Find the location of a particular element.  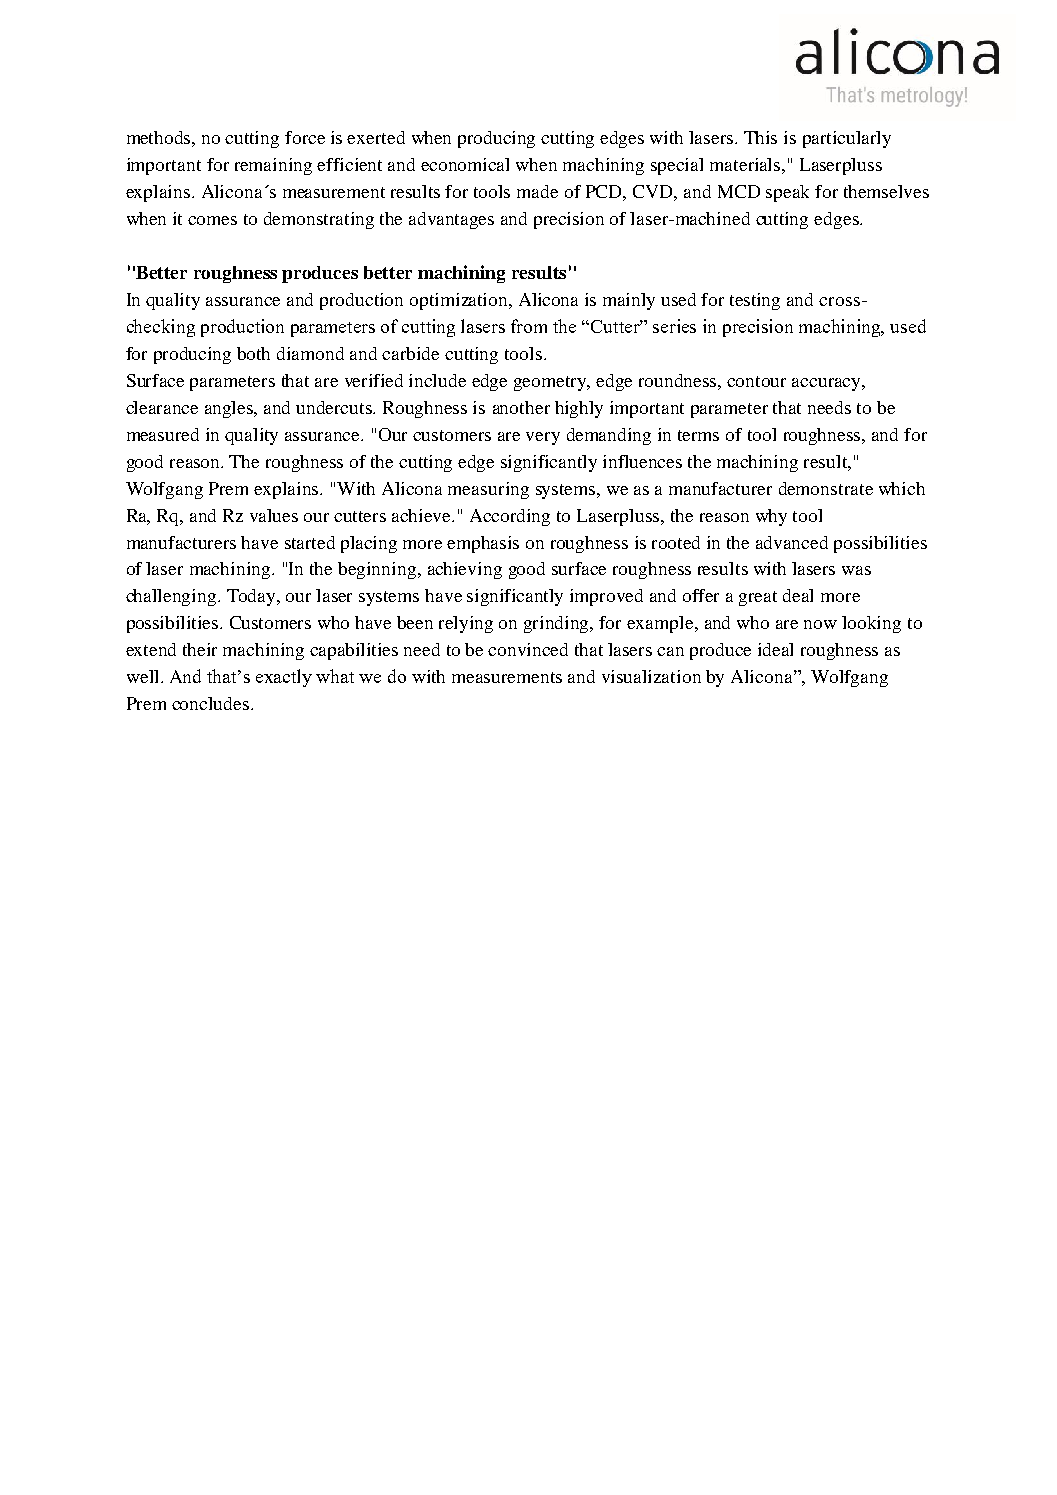

both is located at coordinates (253, 353).
